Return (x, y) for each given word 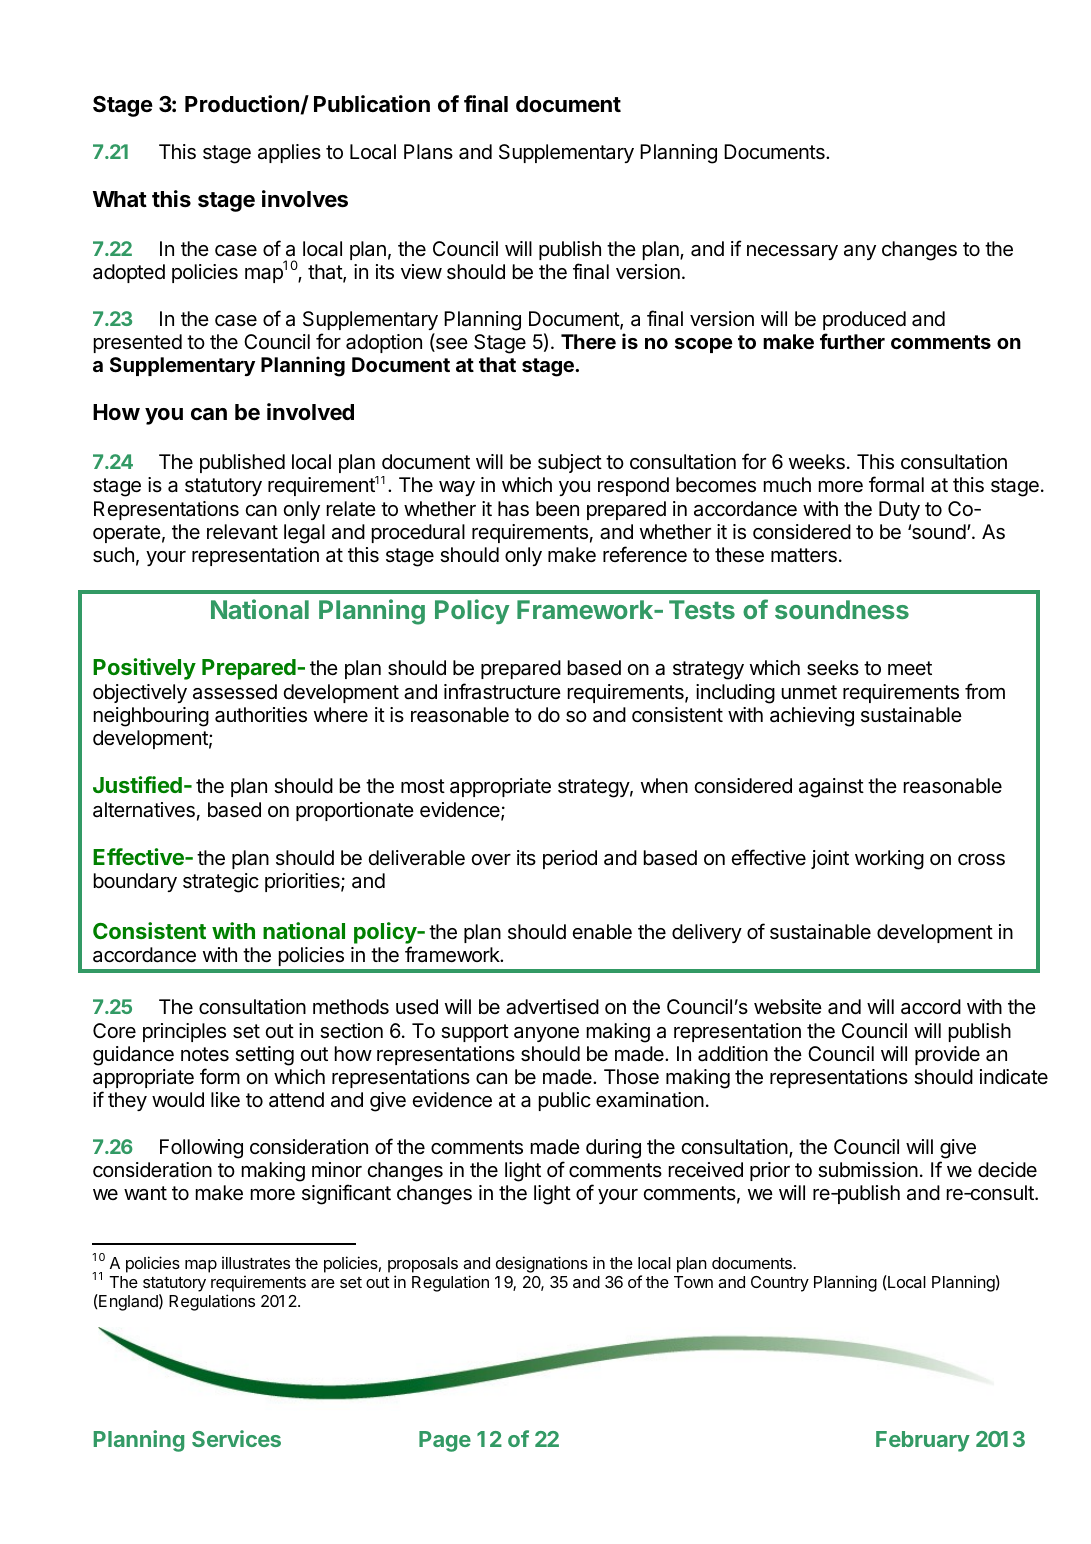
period (570, 859)
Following (201, 1149)
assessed (235, 692)
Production (243, 104)
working (889, 860)
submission (868, 1170)
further (852, 341)
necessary (792, 252)
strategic (221, 883)
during (613, 1149)
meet (910, 668)
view (421, 271)
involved (310, 412)
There (588, 341)
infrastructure (502, 691)
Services (236, 1438)
